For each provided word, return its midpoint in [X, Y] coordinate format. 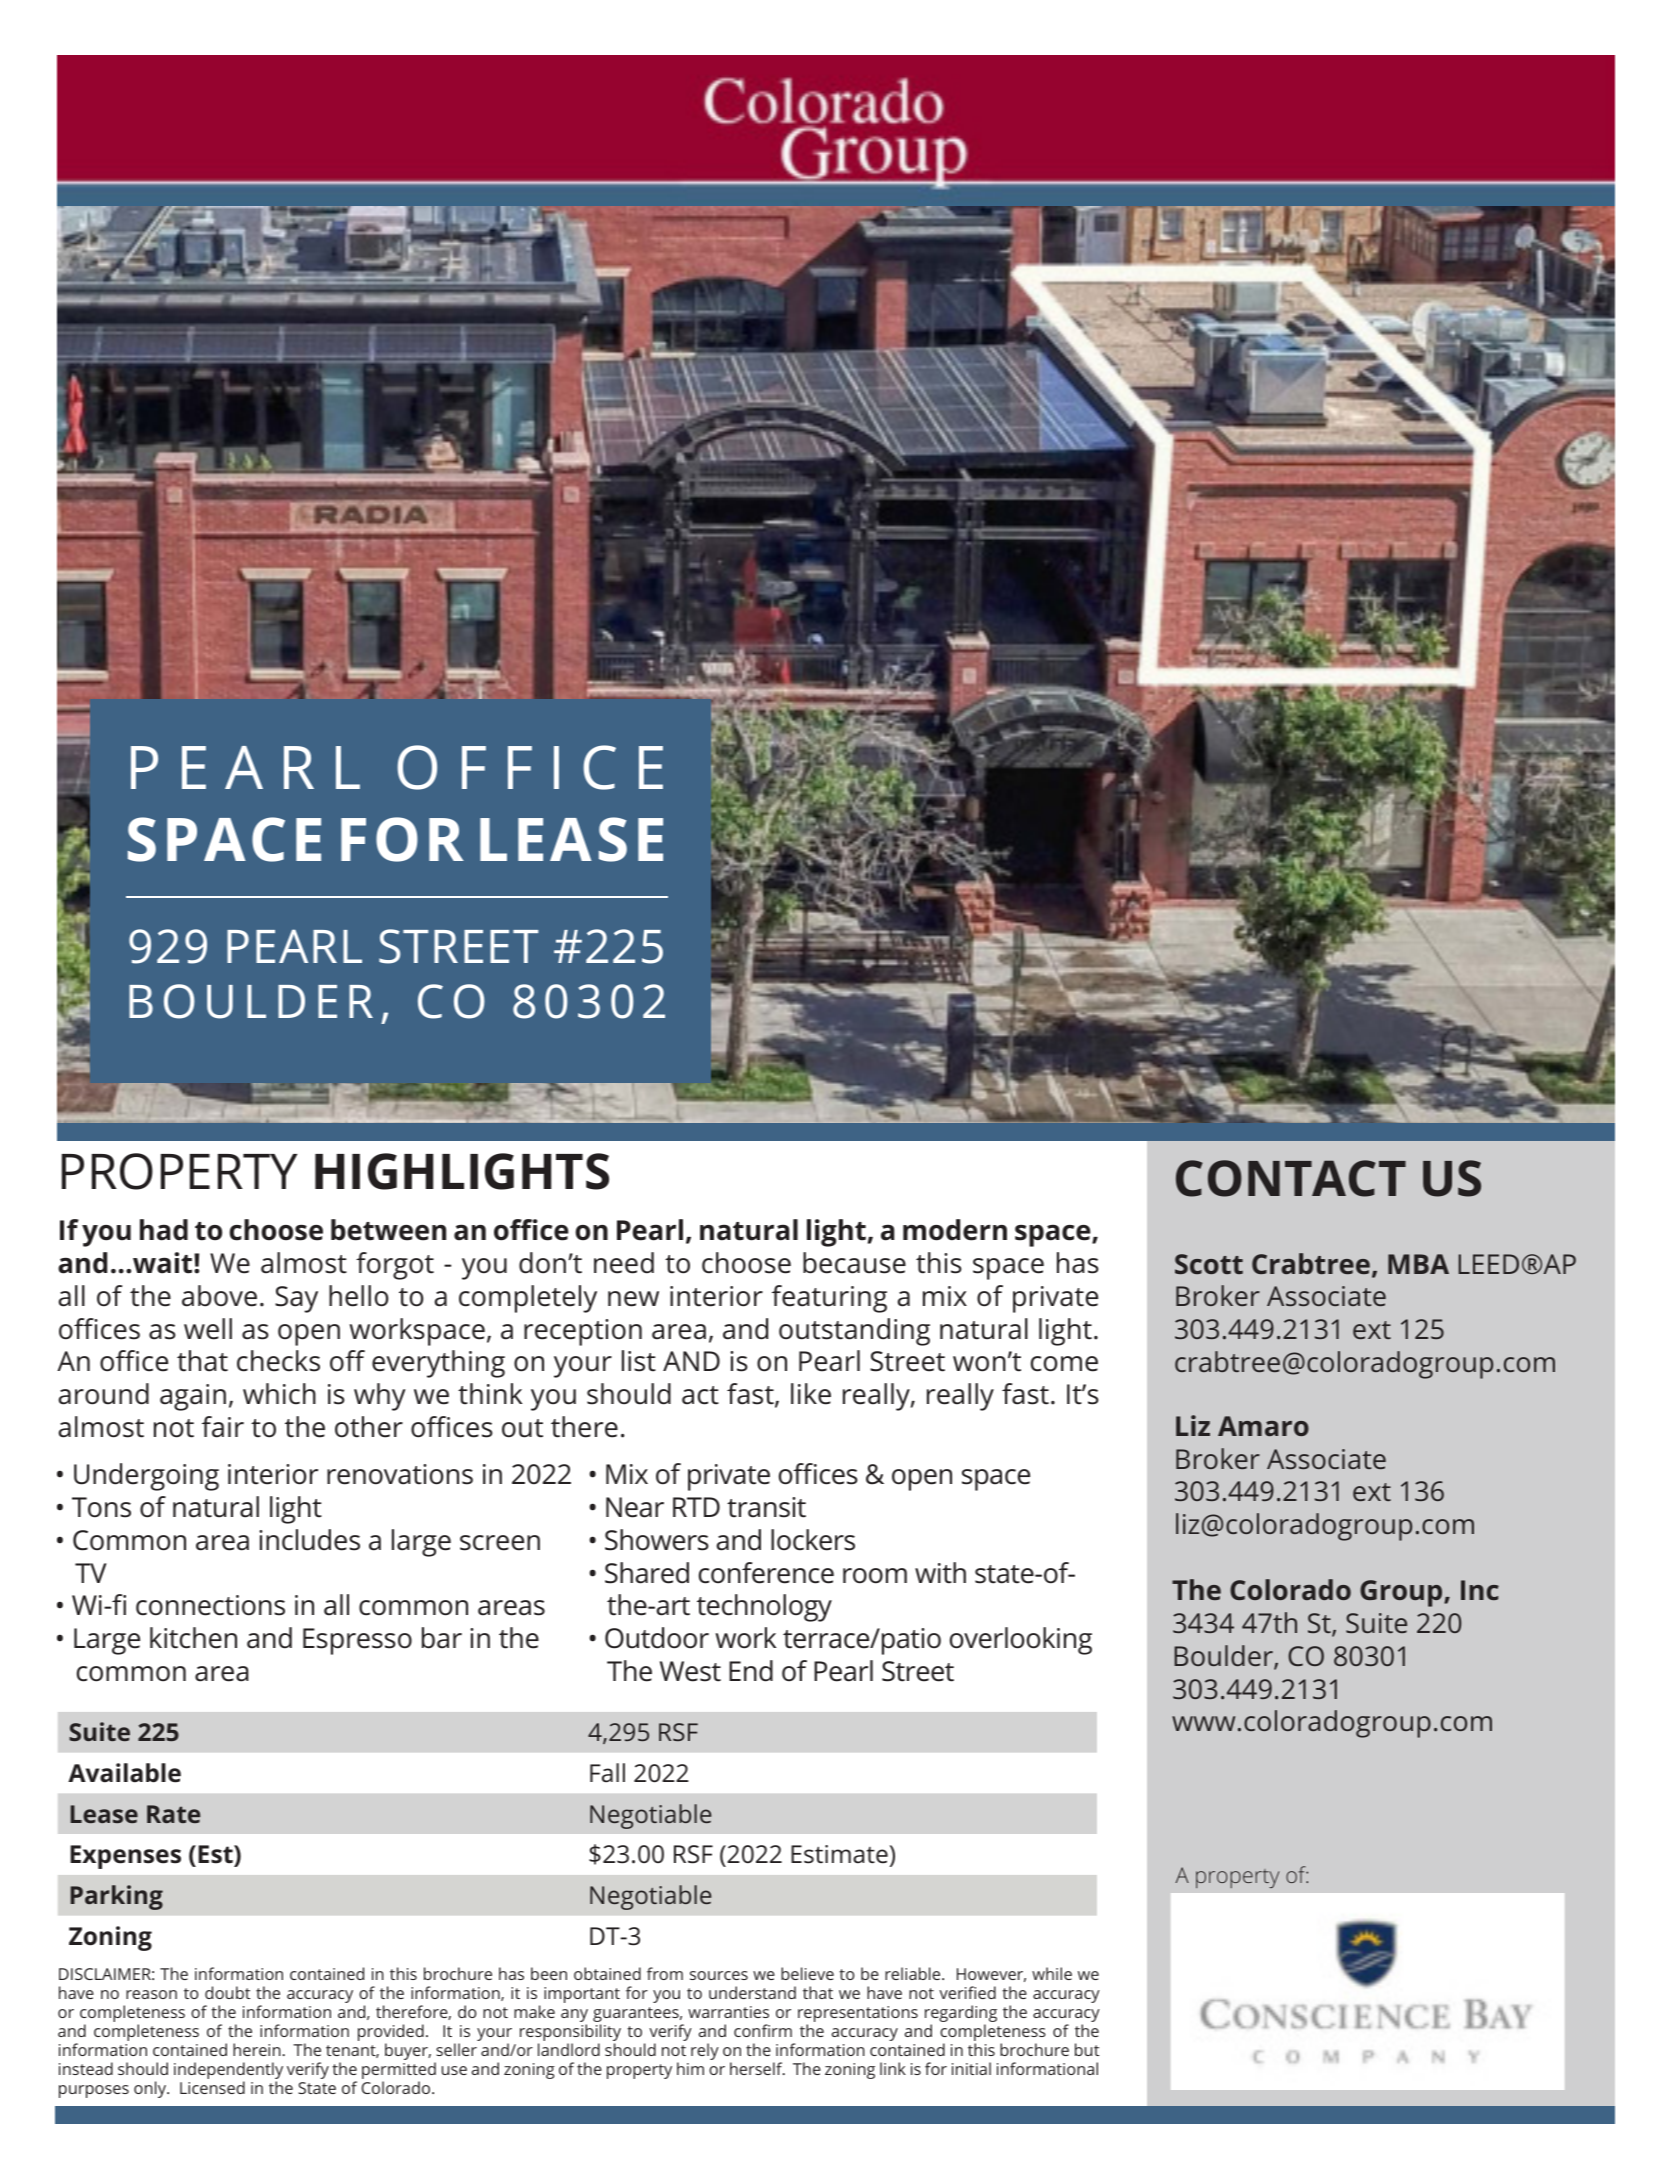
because [854, 1263]
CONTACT [1291, 1178]
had [164, 1230]
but [1087, 2049]
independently [228, 2072]
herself [757, 2068]
